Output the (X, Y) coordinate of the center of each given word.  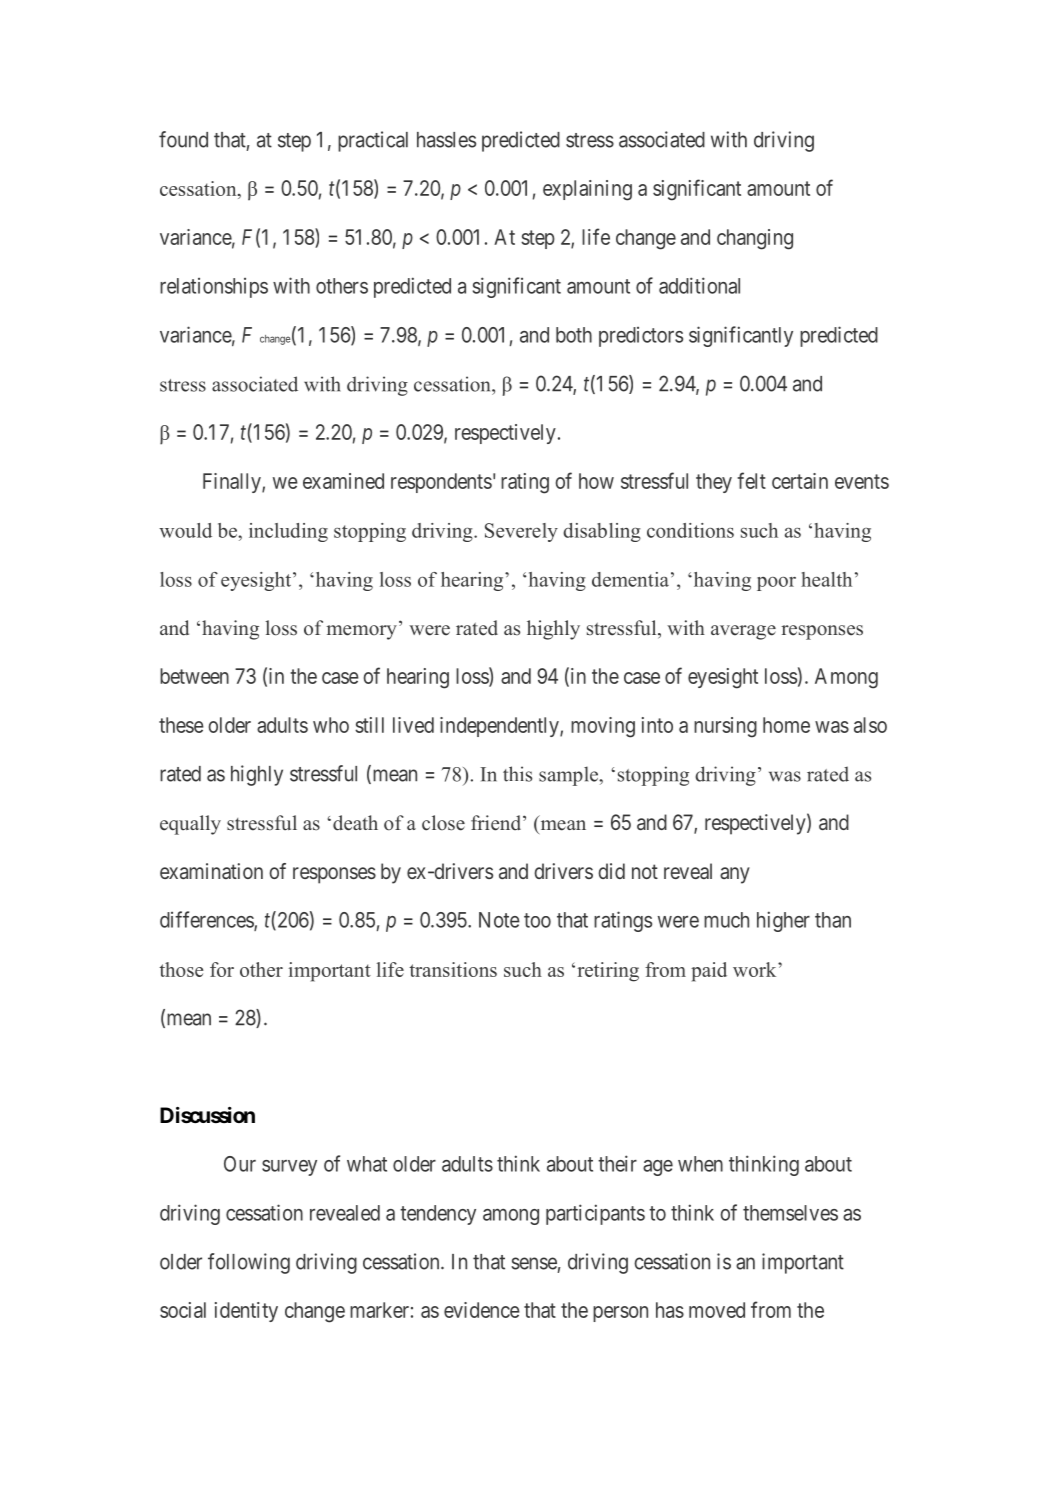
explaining (587, 190)
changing (755, 239)
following (249, 1263)
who (331, 725)
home (786, 725)
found (183, 139)
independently (500, 727)
